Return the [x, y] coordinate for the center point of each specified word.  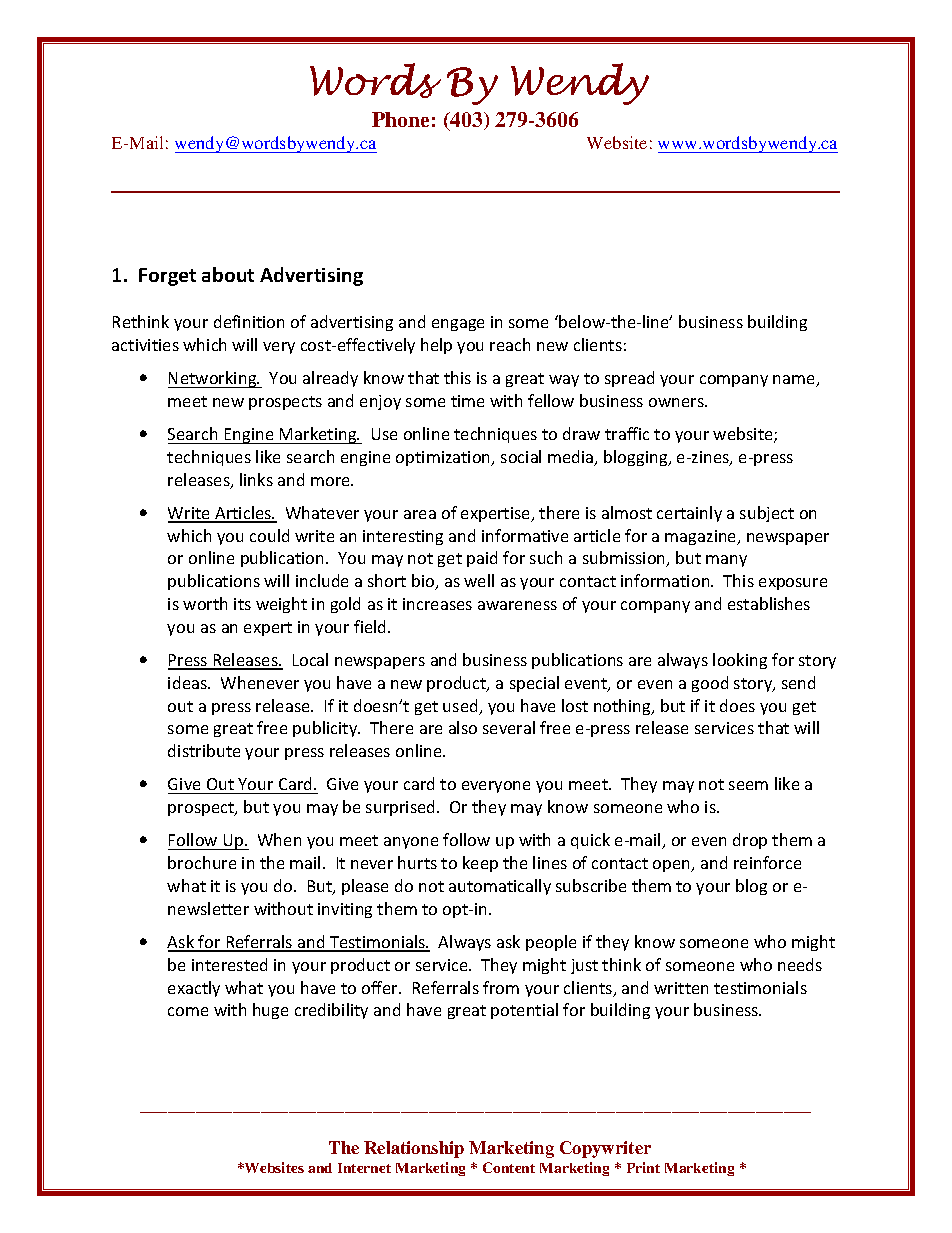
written [681, 988]
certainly [689, 514]
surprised [402, 808]
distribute [204, 750]
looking [740, 661]
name [795, 381]
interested [229, 964]
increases [437, 604]
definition [249, 321]
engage [458, 325]
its [242, 604]
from [501, 987]
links [256, 479]
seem [748, 785]
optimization [444, 458]
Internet [364, 1168]
